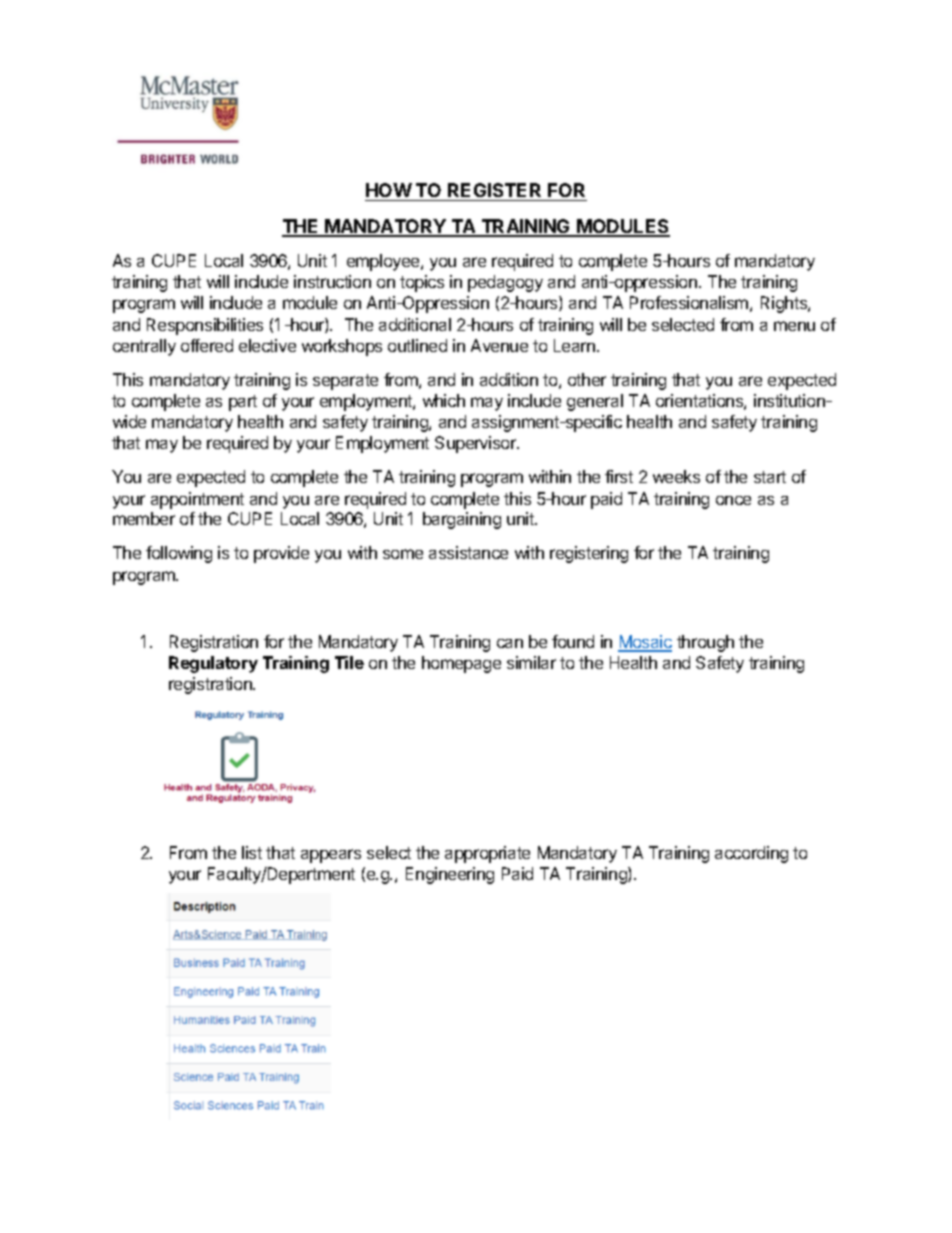  I want to click on appropriate, so click(487, 854).
